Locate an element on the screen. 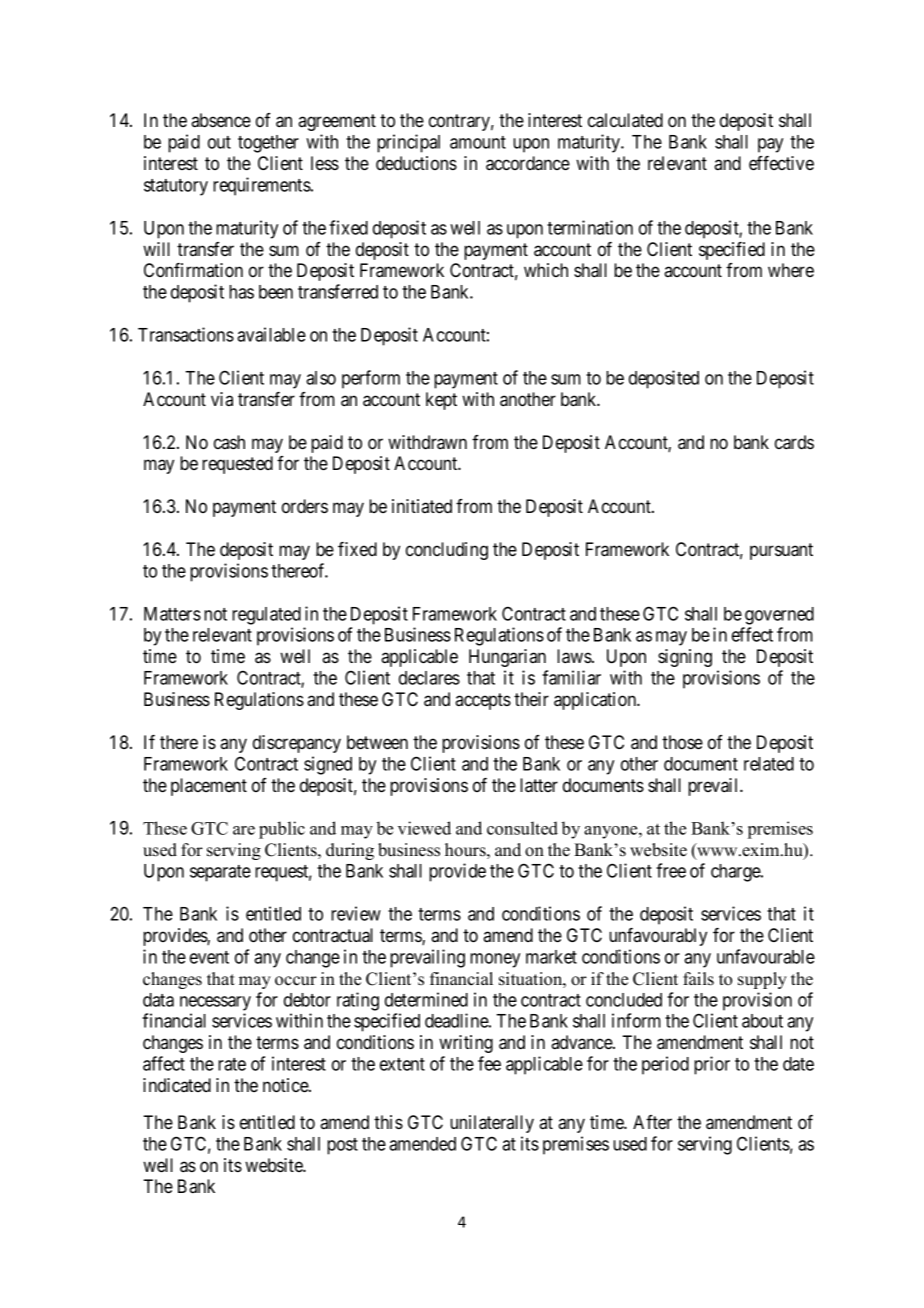 The image size is (924, 1308). amount is located at coordinates (478, 142).
